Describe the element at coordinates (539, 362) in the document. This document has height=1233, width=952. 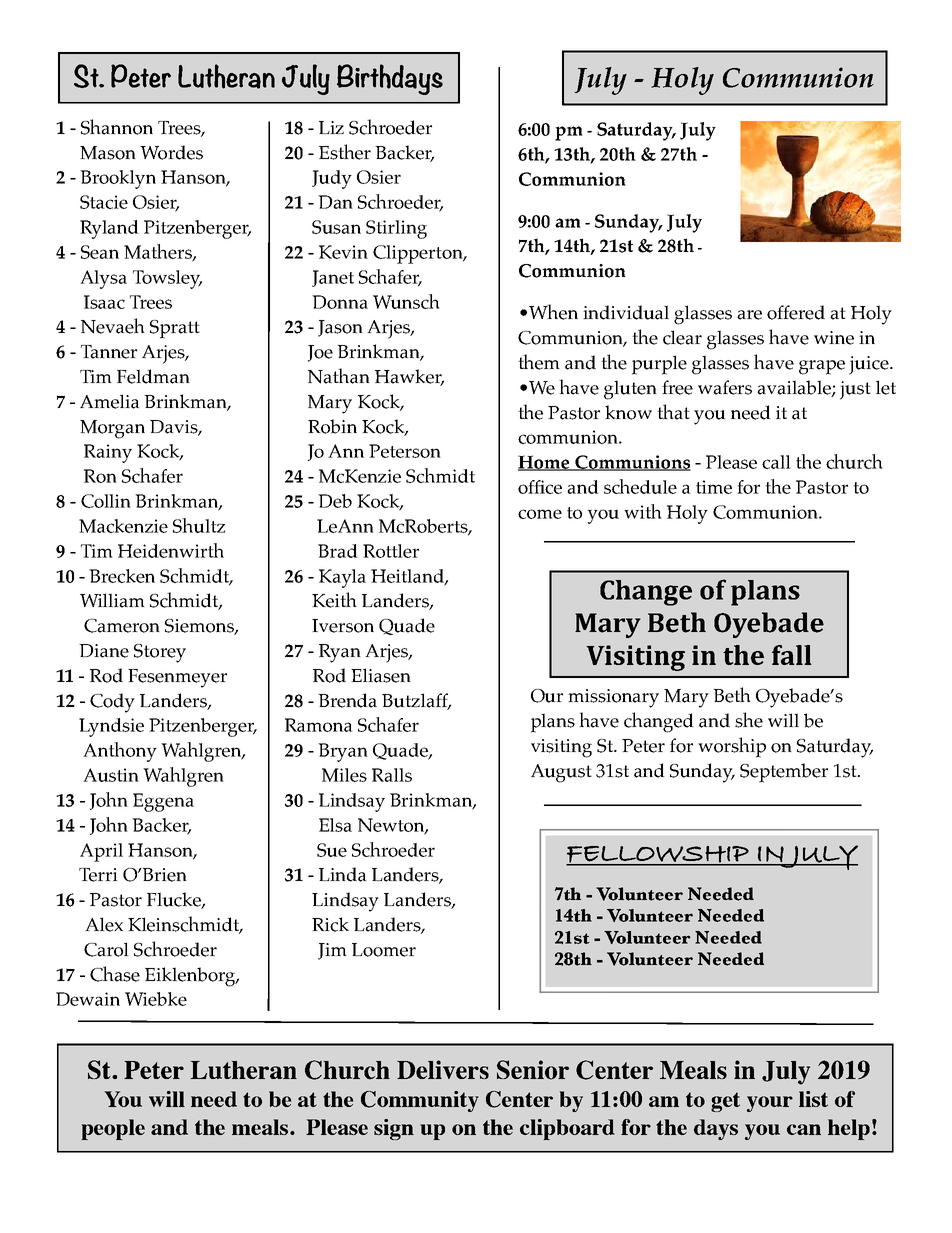
I see `them` at that location.
